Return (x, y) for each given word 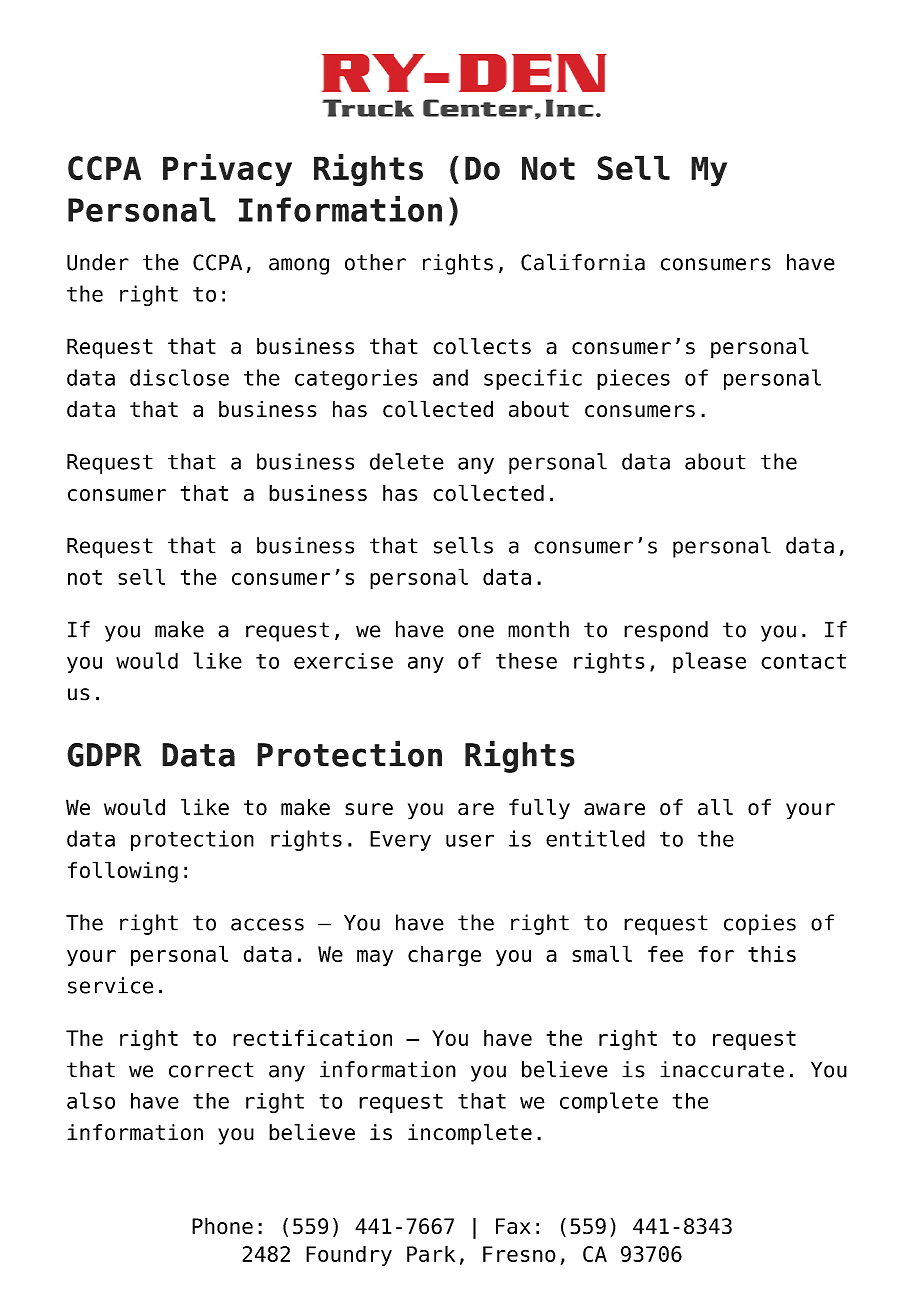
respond (666, 631)
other (375, 262)
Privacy (227, 170)
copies (760, 924)
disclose (179, 377)
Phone (222, 1226)
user (470, 840)
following (123, 872)
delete (407, 461)
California (583, 262)
